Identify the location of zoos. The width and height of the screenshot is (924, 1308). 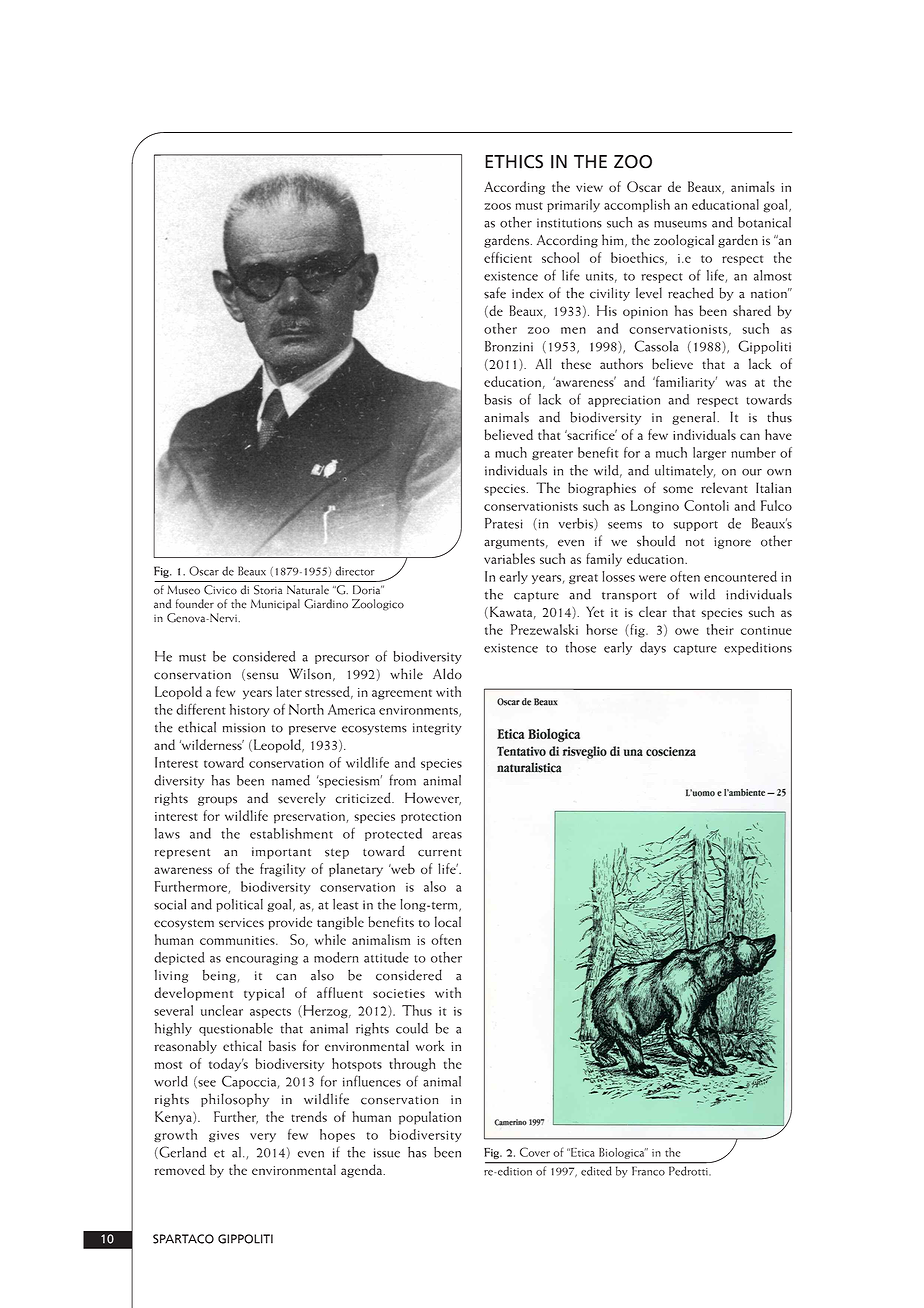
(497, 206).
